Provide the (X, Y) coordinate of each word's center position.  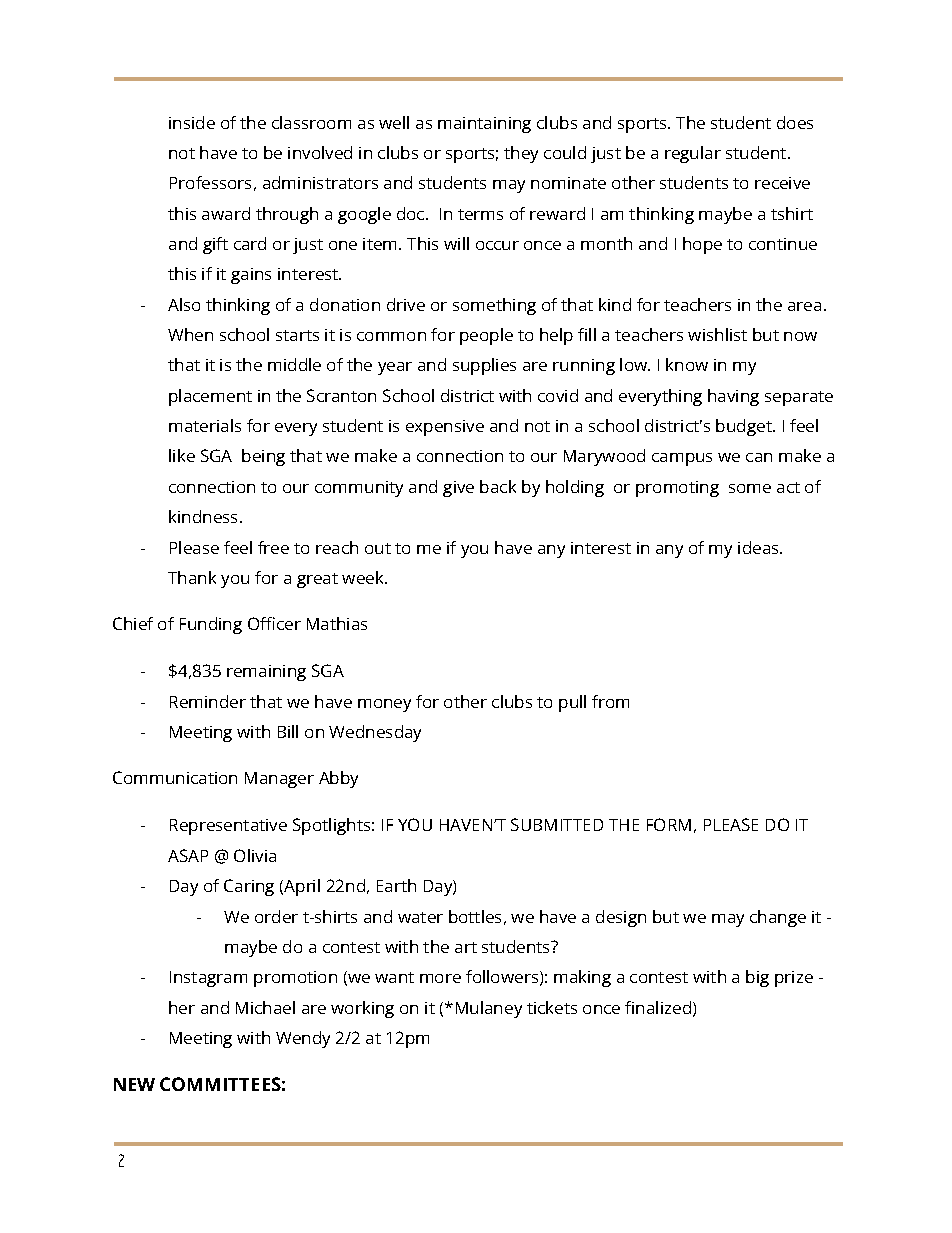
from (610, 701)
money (384, 705)
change (778, 918)
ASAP (188, 855)
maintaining (484, 125)
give (458, 489)
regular (693, 154)
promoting (677, 489)
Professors (210, 182)
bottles (475, 916)
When (190, 334)
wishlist (717, 334)
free (273, 547)
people (486, 336)
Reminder (208, 701)
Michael (265, 1007)
